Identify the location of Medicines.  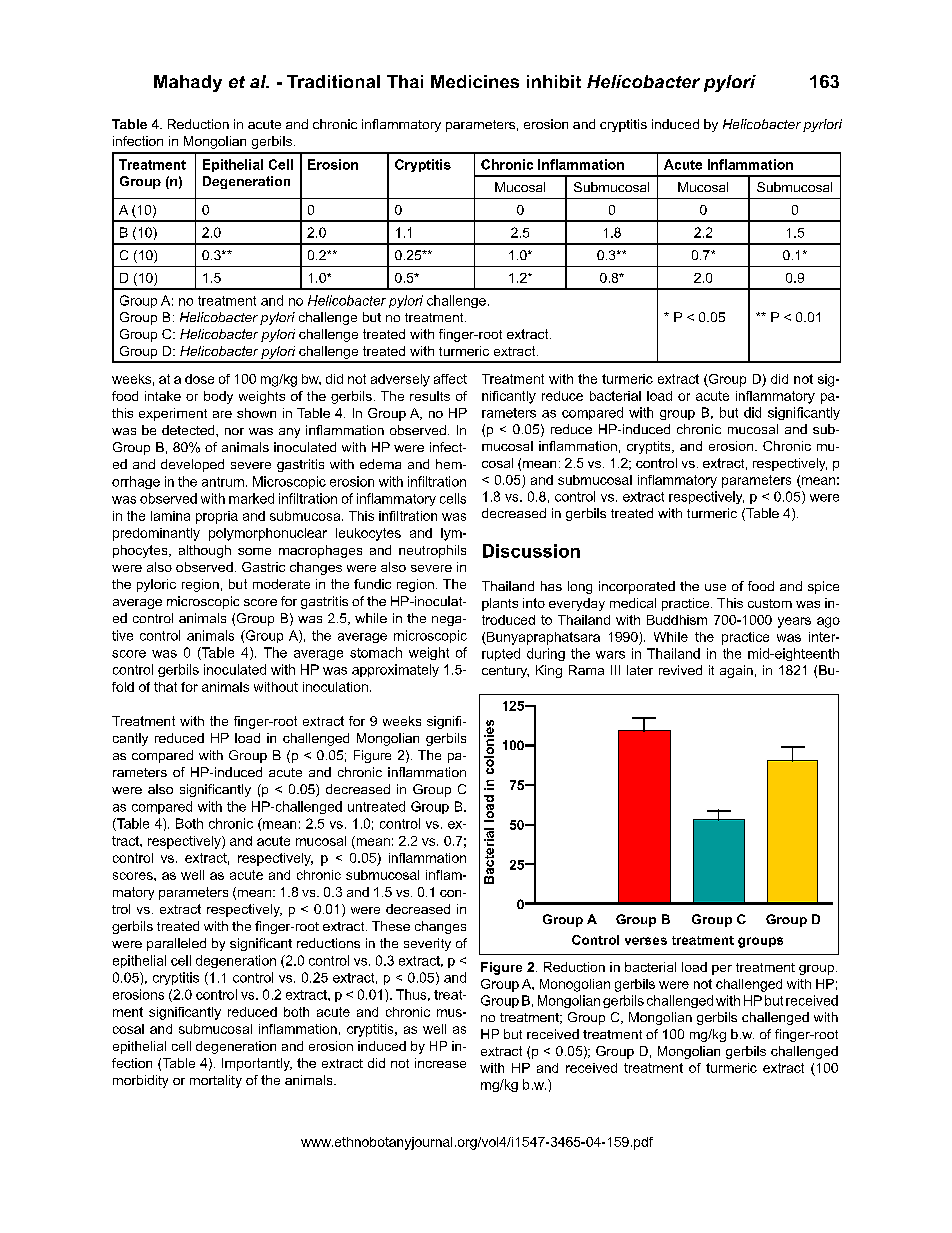
(475, 81).
